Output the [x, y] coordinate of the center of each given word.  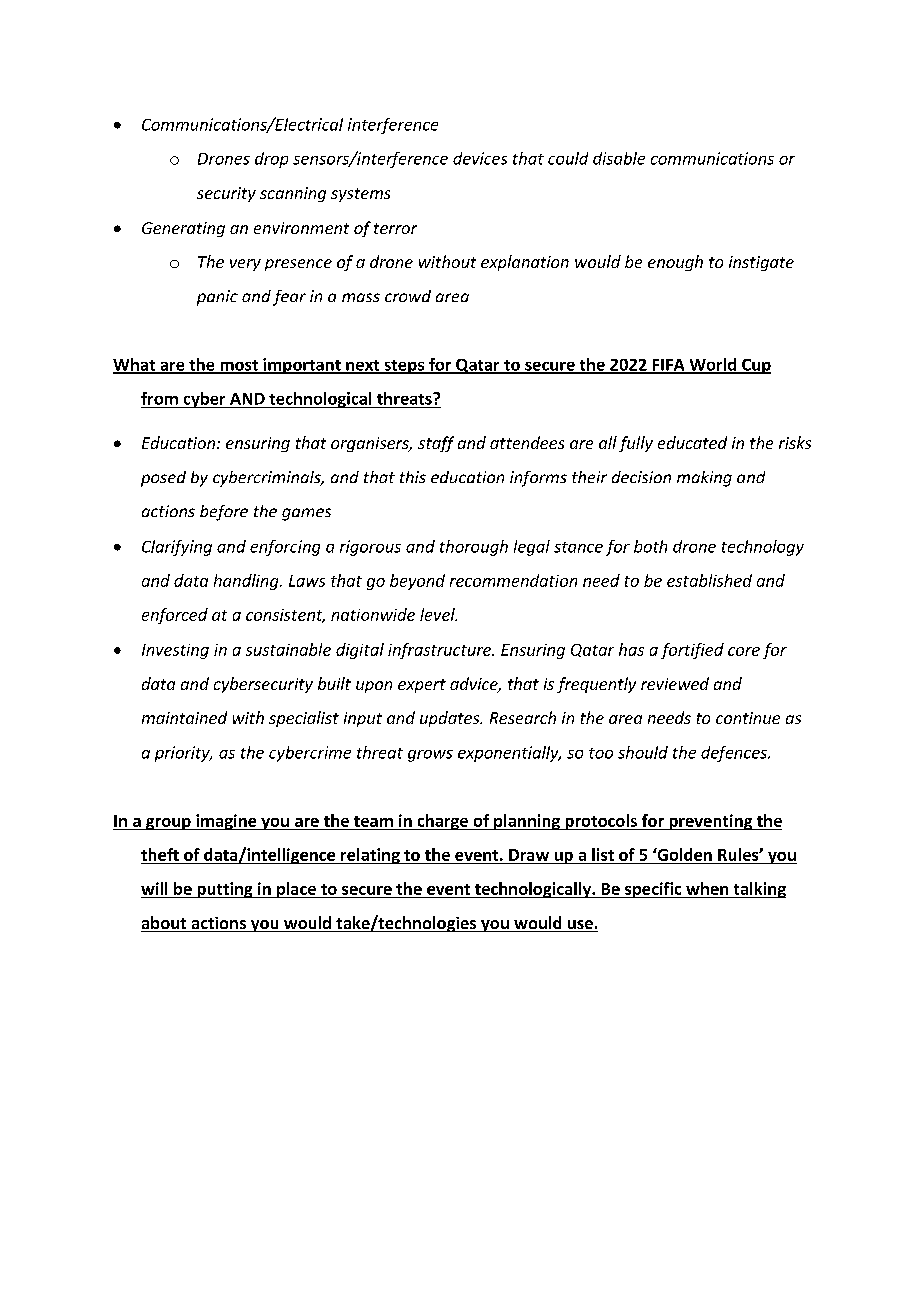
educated [692, 442]
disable [619, 158]
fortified [692, 651]
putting [225, 890]
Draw [529, 855]
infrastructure [440, 651]
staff [436, 444]
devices [480, 158]
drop [271, 160]
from [159, 398]
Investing [175, 651]
